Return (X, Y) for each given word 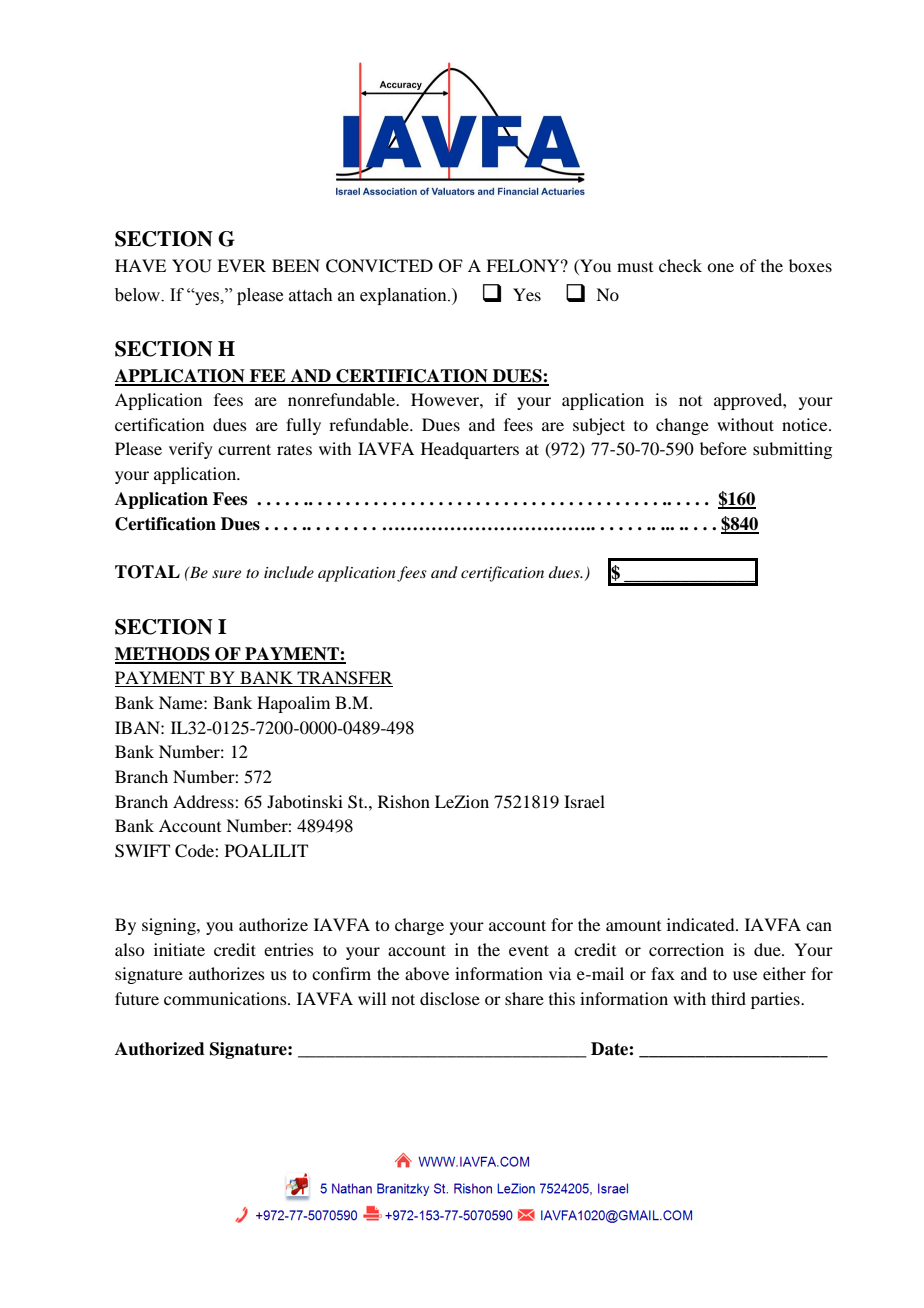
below (139, 295)
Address (204, 801)
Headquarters (470, 450)
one (720, 267)
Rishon (404, 801)
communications (226, 998)
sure (226, 574)
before (723, 448)
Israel (584, 801)
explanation (404, 296)
